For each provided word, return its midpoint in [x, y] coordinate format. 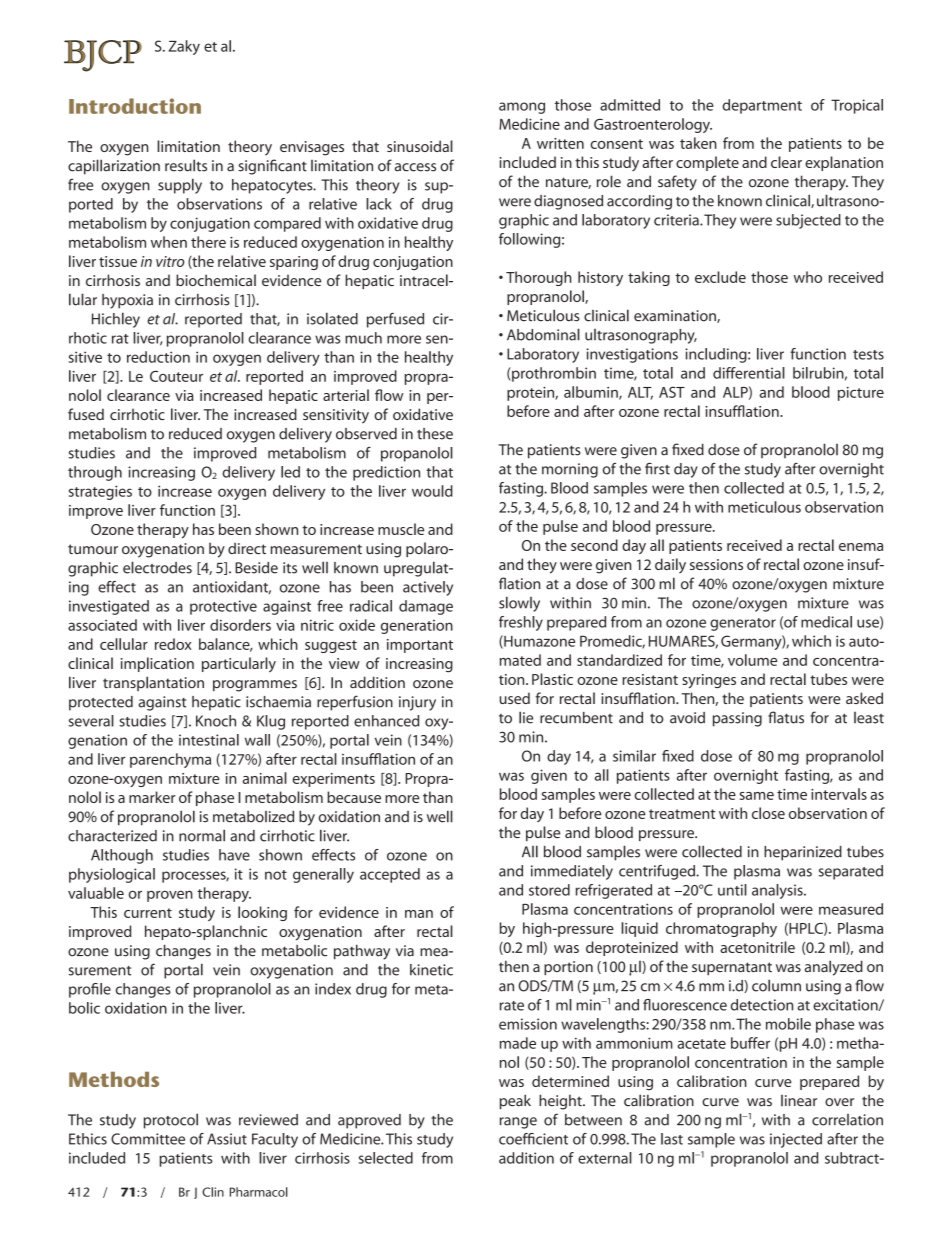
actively [428, 588]
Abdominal [543, 334]
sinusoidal [420, 146]
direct [247, 548]
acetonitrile [757, 947]
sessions [716, 564]
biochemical [216, 280]
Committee [148, 1139]
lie [526, 717]
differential [749, 373]
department [762, 106]
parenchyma [170, 760]
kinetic [431, 970]
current [148, 913]
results [186, 165]
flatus [786, 717]
